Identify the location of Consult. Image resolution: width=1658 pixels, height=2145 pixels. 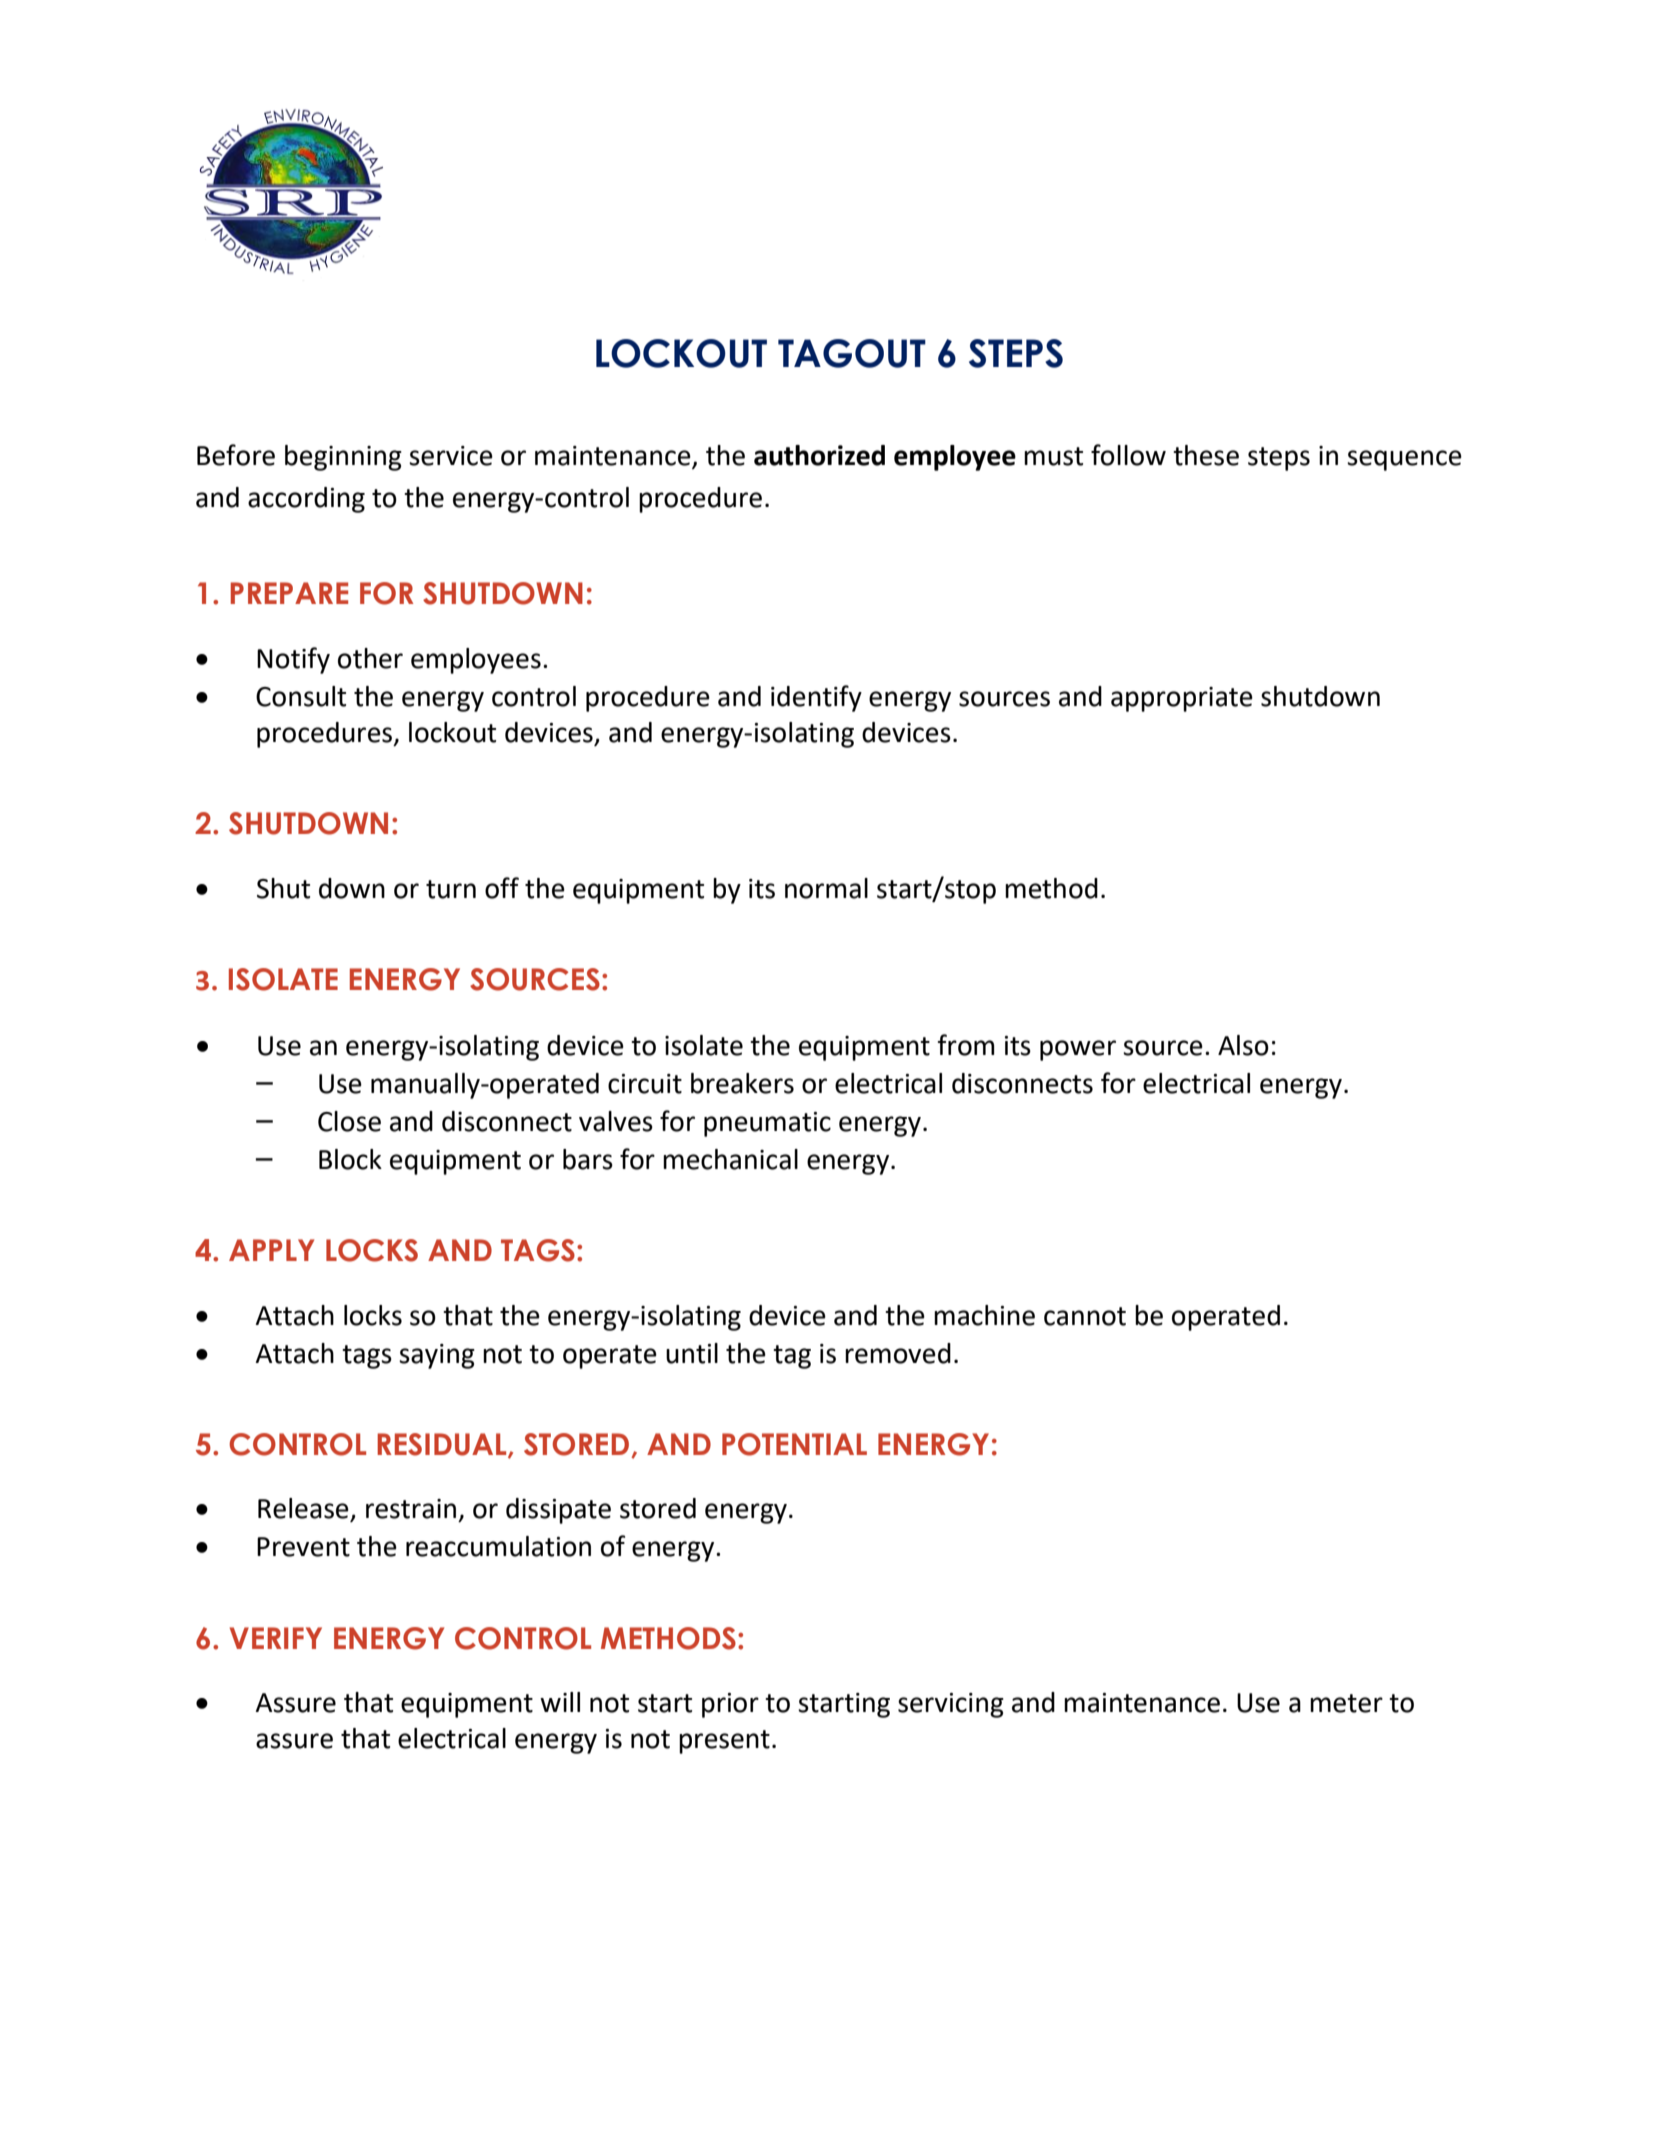
(301, 696).
